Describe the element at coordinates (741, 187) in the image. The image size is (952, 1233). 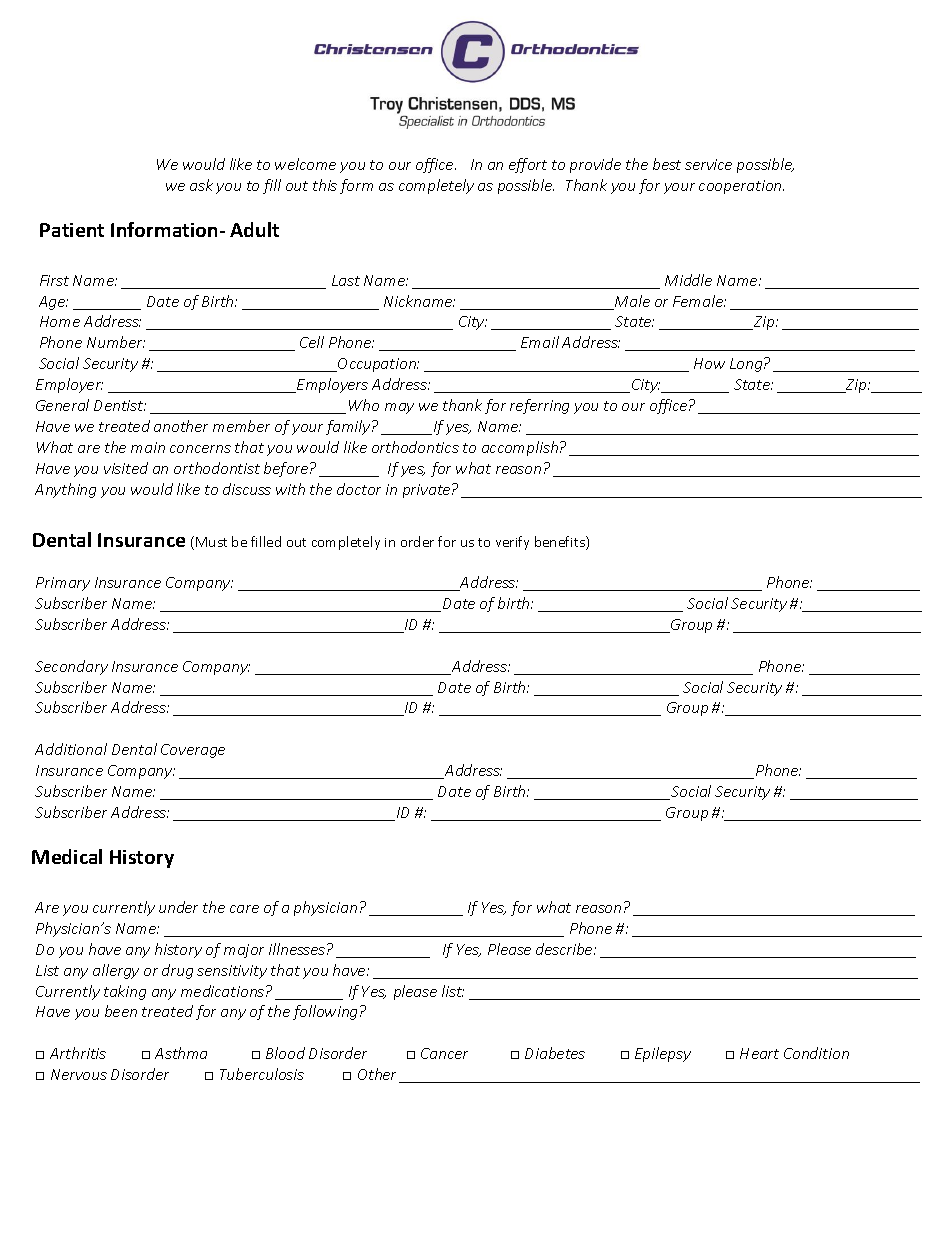
I see `cooperation` at that location.
